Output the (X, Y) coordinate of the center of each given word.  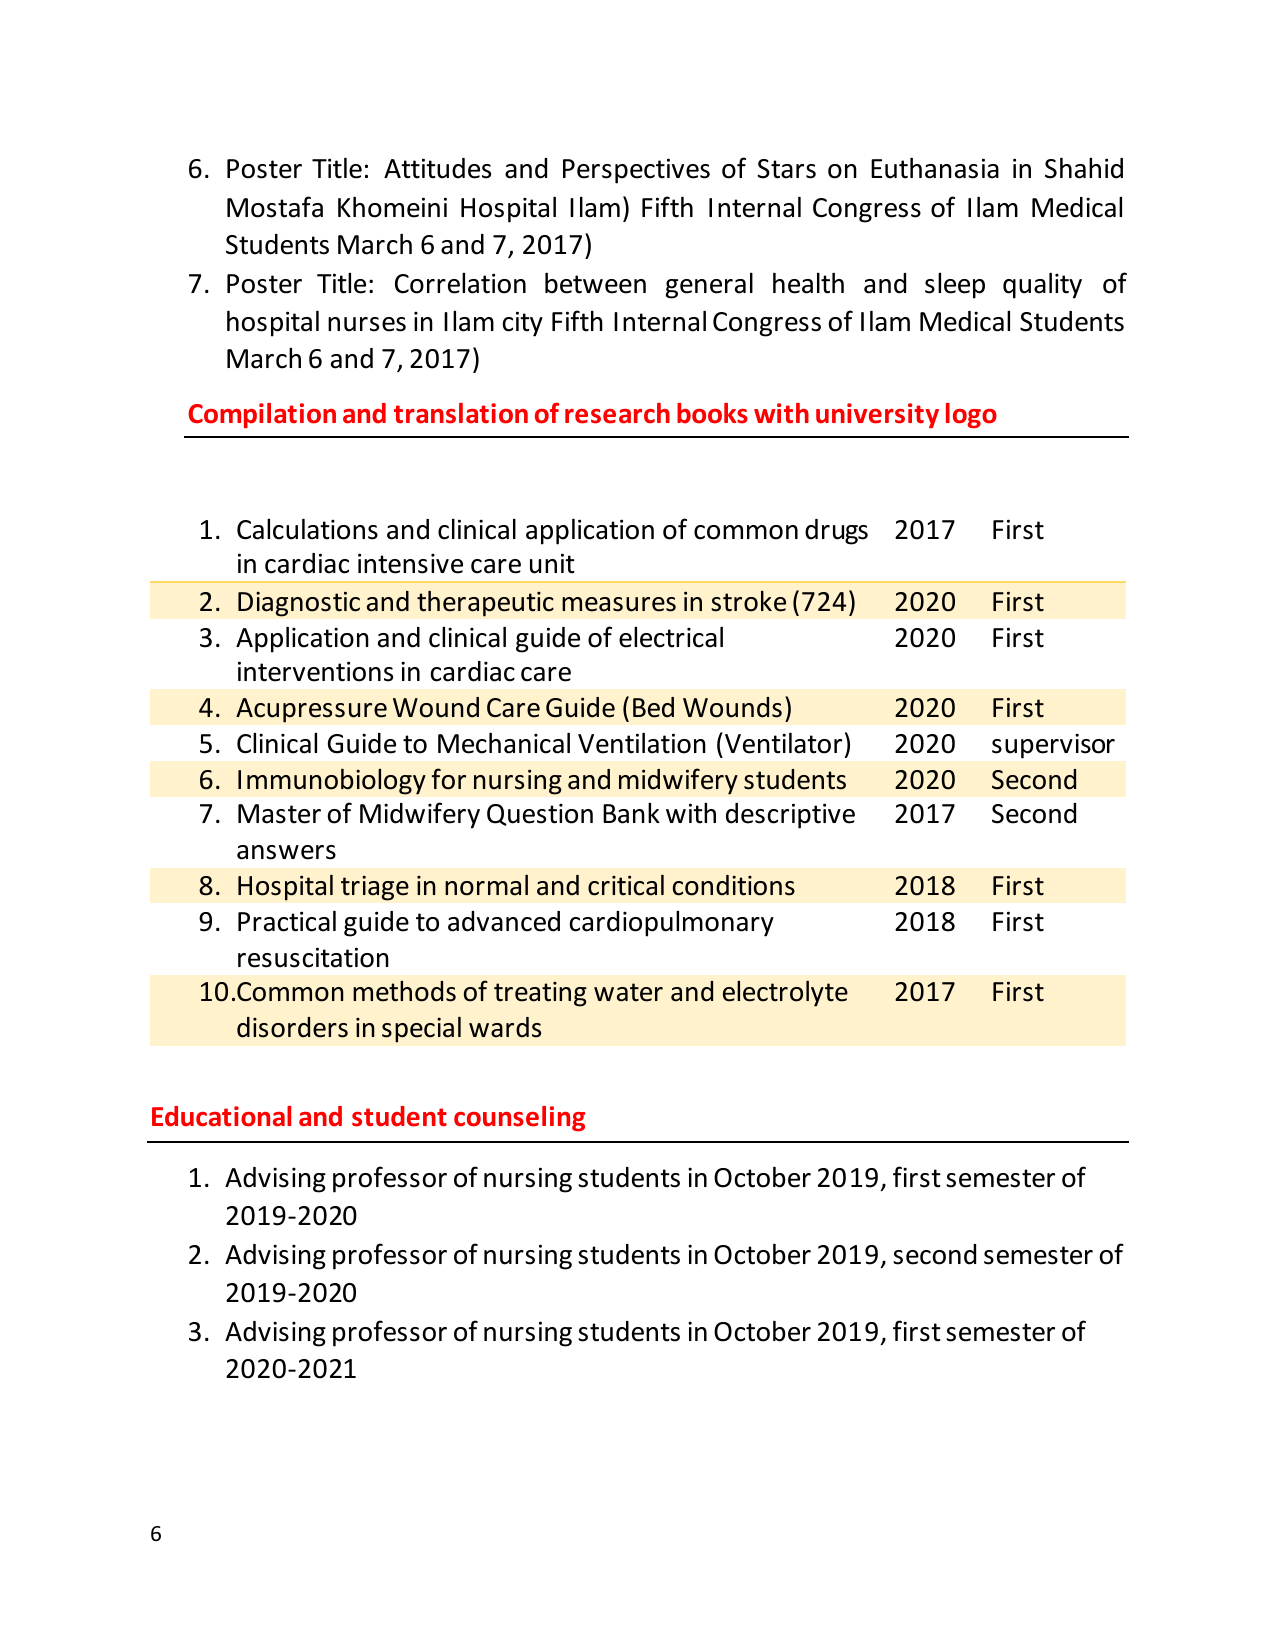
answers (286, 852)
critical (626, 885)
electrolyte (785, 994)
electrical (671, 637)
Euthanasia (935, 168)
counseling (519, 1118)
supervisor (1053, 746)
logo (971, 415)
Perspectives (636, 171)
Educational (221, 1116)
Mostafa (275, 207)
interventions (315, 671)
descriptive (790, 816)
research (617, 413)
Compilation (262, 415)
